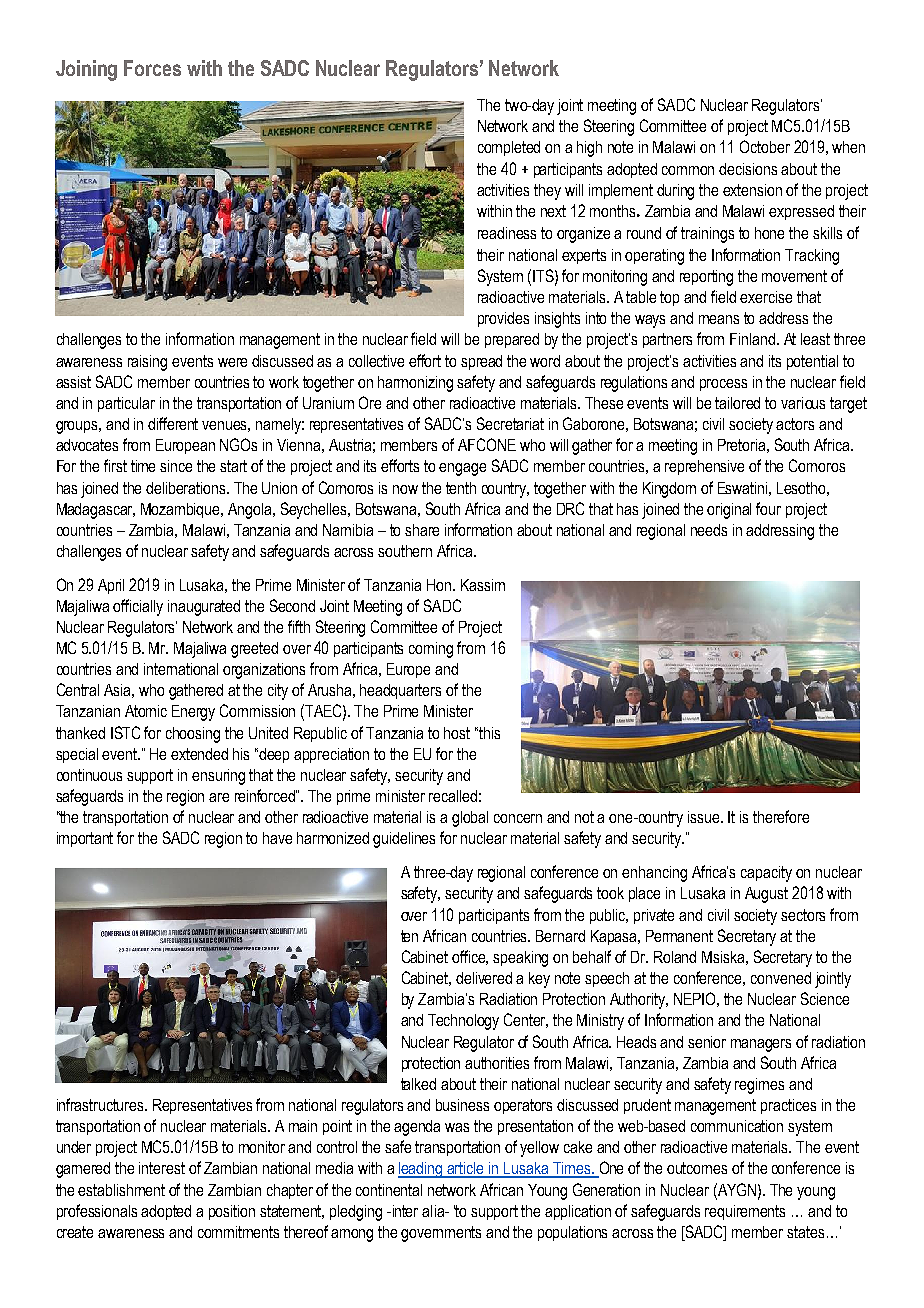 The image size is (924, 1308). I want to click on establishment, so click(121, 1190).
